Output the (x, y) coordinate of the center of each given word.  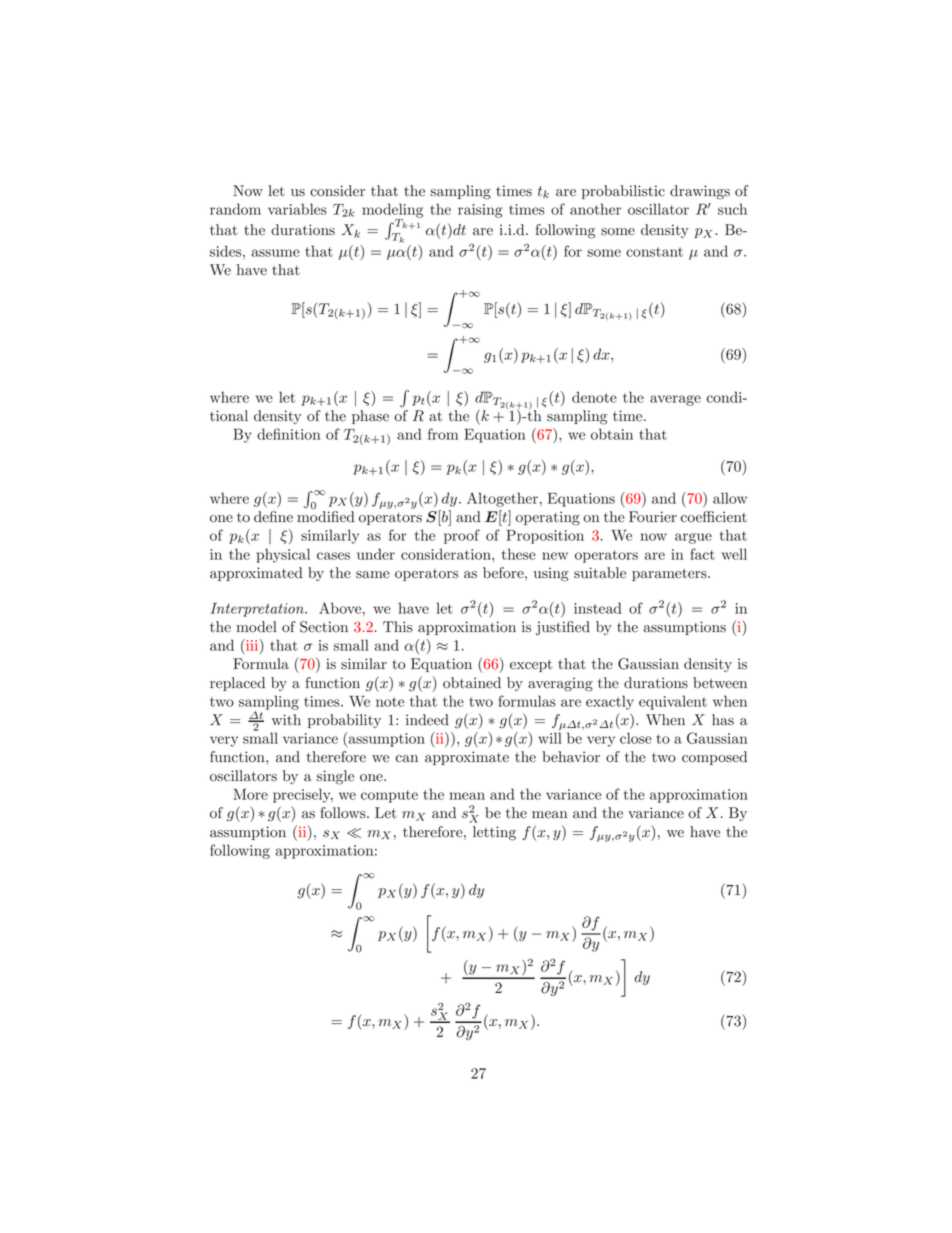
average (675, 400)
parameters (670, 575)
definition (288, 434)
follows (344, 813)
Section (324, 627)
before (504, 573)
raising (480, 211)
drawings (700, 192)
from (443, 434)
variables (297, 209)
